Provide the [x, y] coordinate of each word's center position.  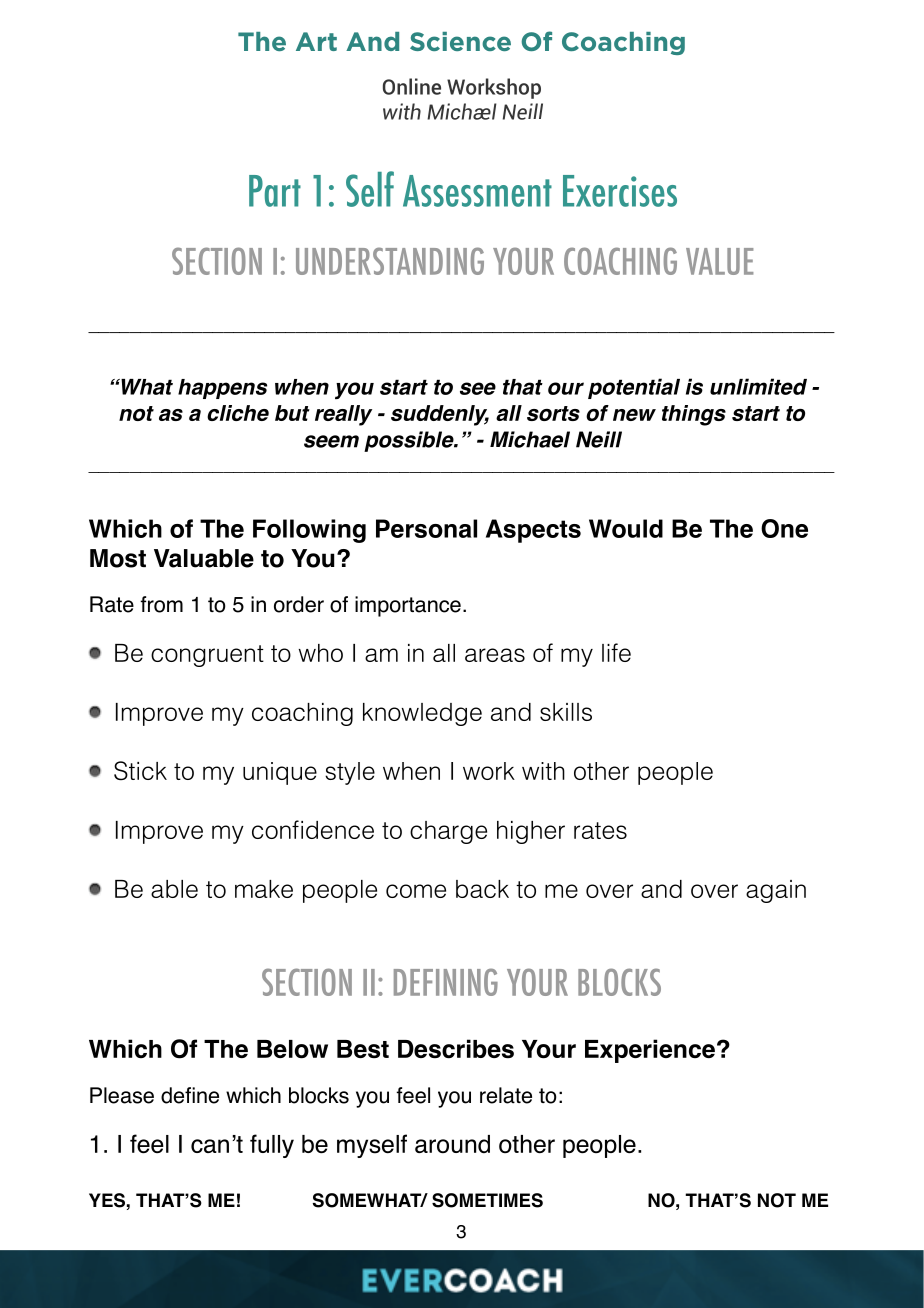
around [452, 1144]
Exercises [620, 191]
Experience [650, 1051]
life [616, 652]
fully [272, 1146]
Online [412, 86]
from [161, 604]
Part [275, 191]
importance [408, 606]
